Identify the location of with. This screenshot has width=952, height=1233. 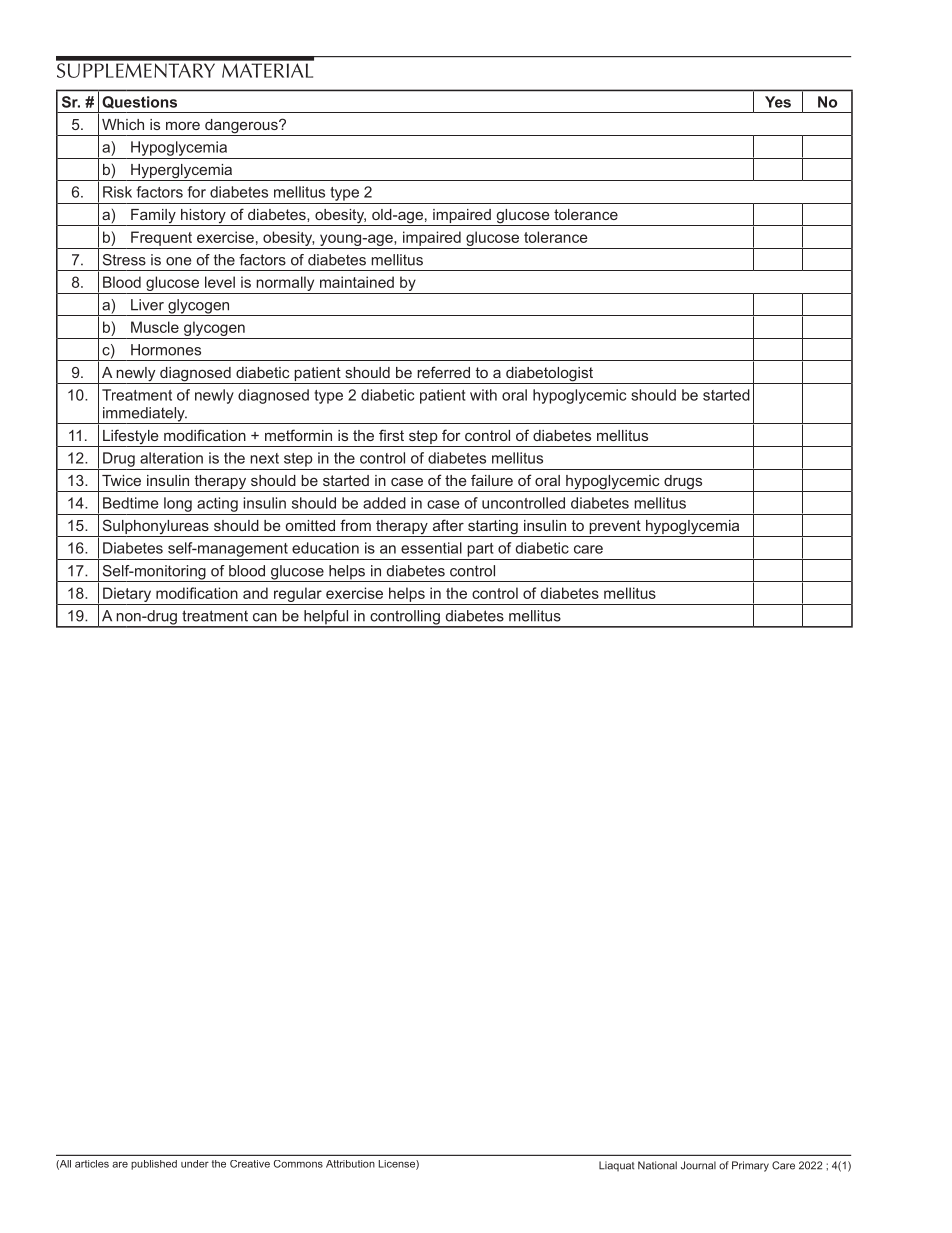
(483, 395).
